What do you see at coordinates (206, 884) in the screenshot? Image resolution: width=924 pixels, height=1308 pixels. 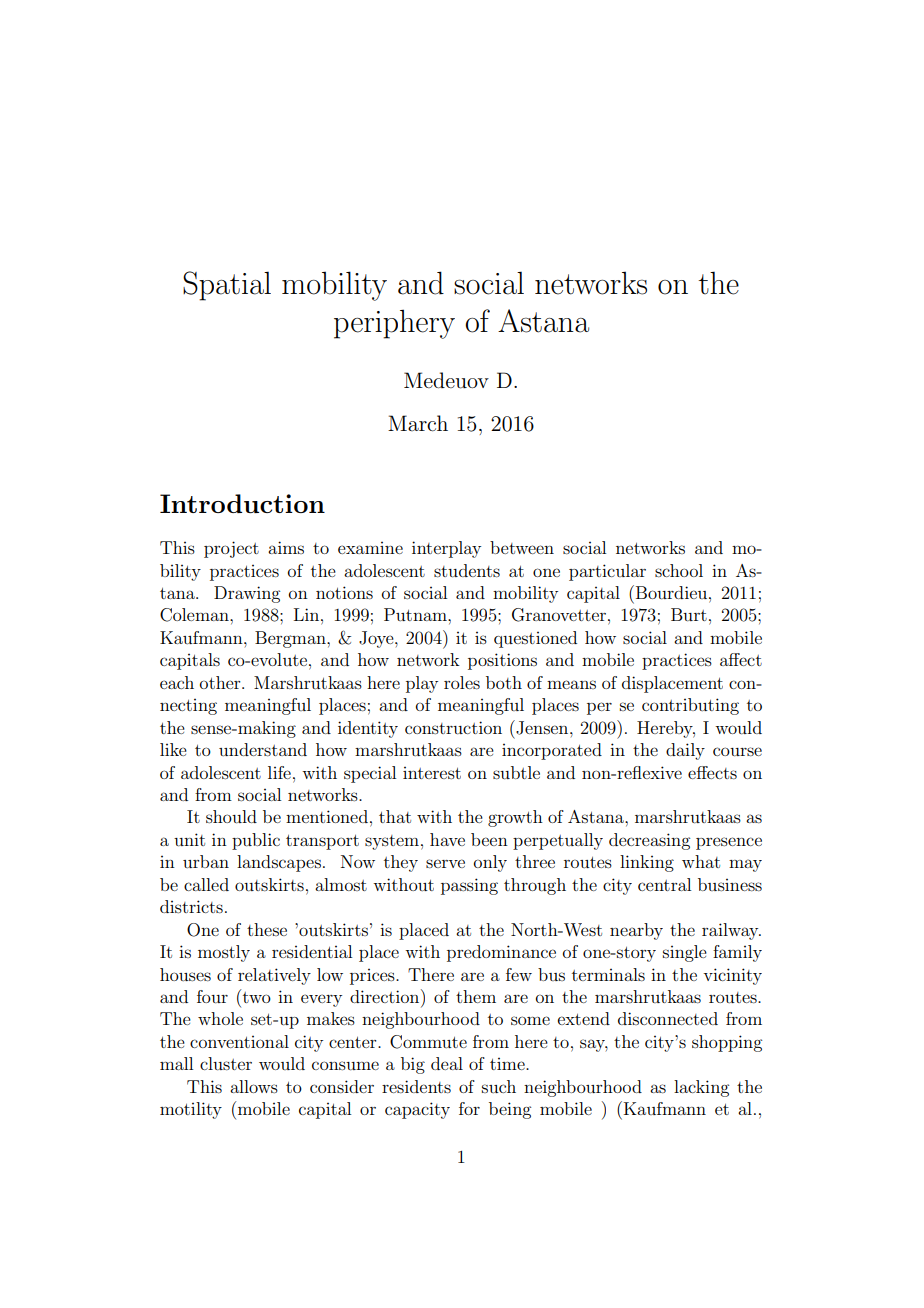 I see `called` at bounding box center [206, 884].
